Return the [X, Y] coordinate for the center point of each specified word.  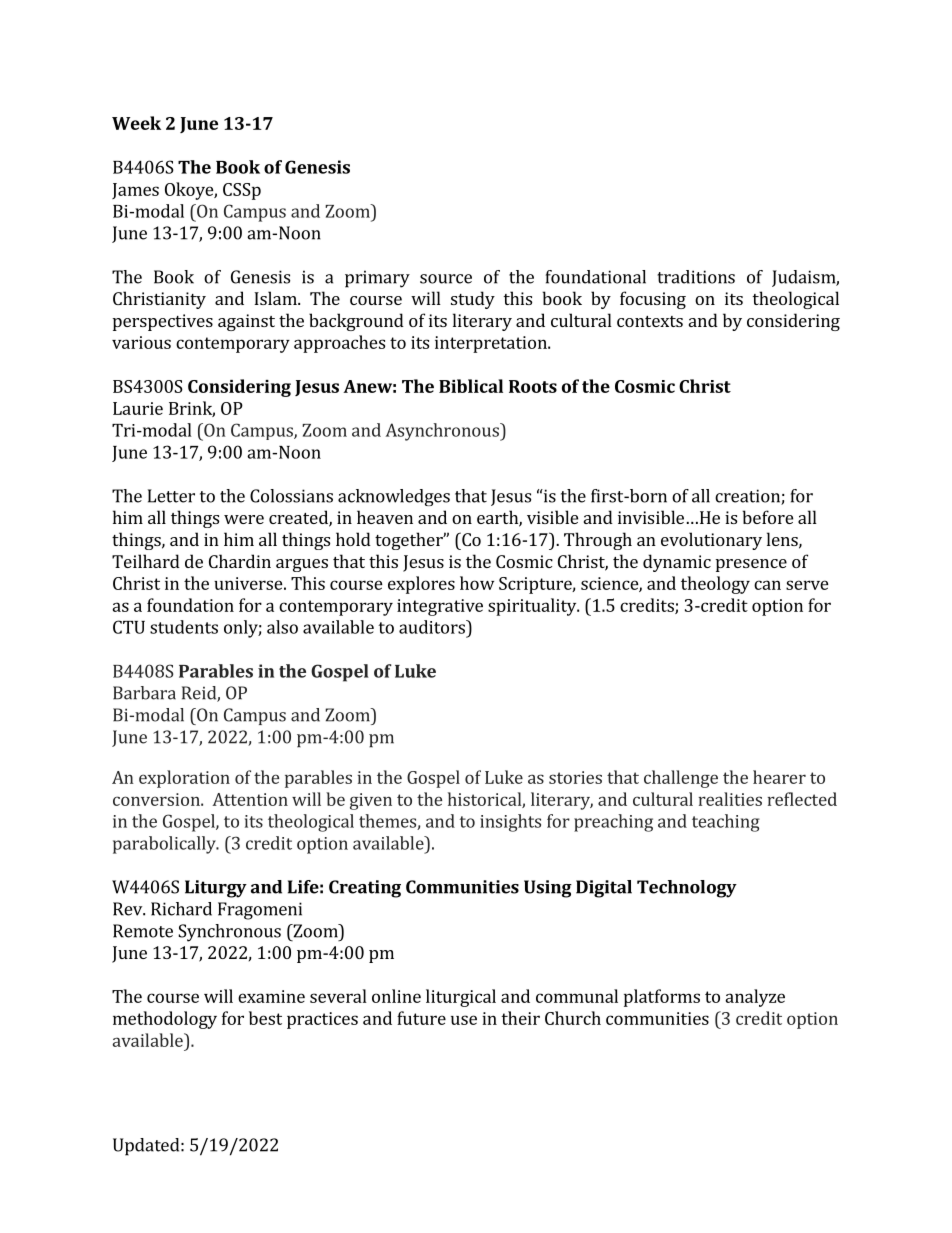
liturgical [461, 998]
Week [136, 123]
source [446, 279]
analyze [755, 998]
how [477, 583]
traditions [696, 277]
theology [715, 585]
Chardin [240, 561]
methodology [165, 1020]
